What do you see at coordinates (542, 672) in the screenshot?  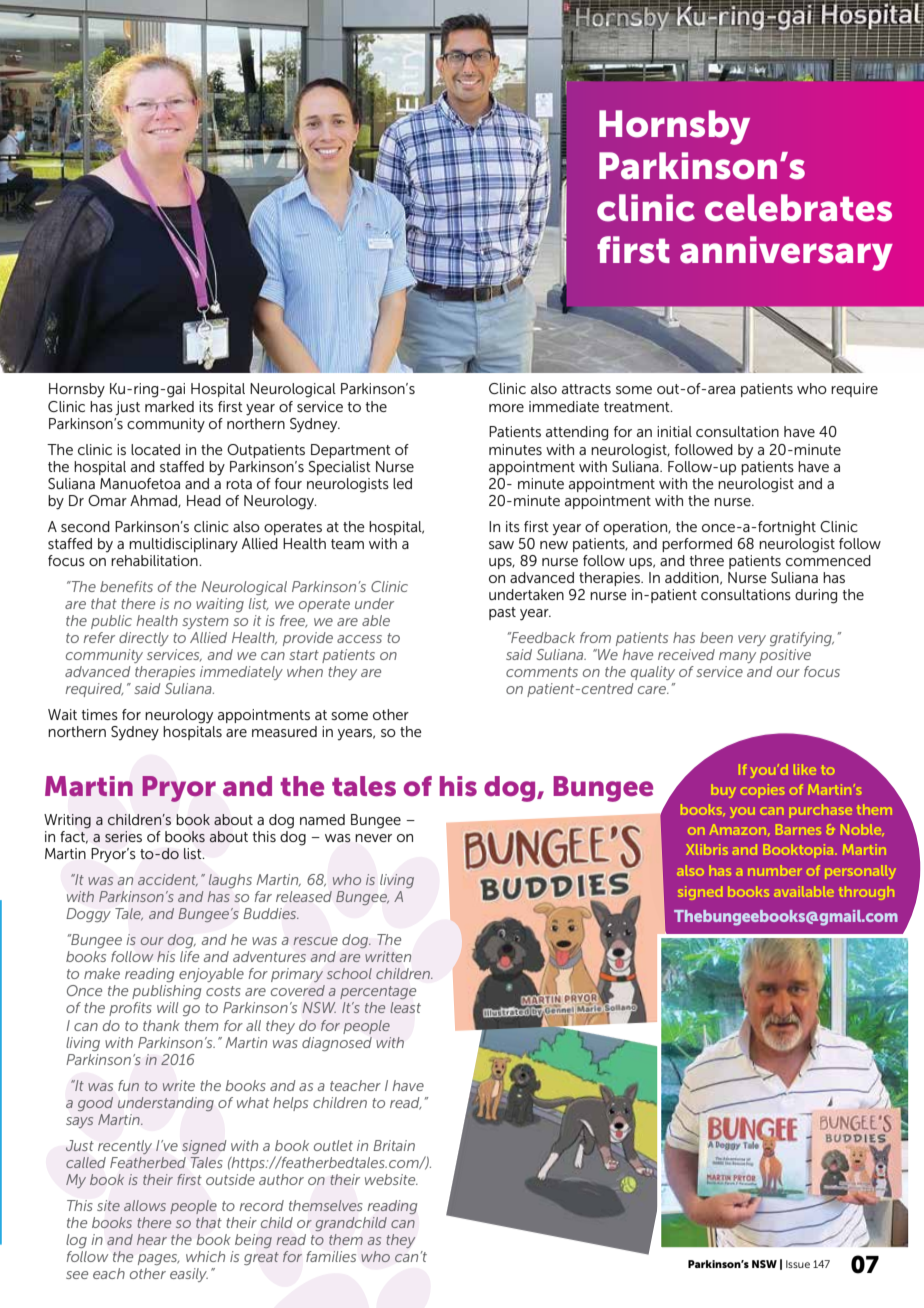 I see `comments` at bounding box center [542, 672].
